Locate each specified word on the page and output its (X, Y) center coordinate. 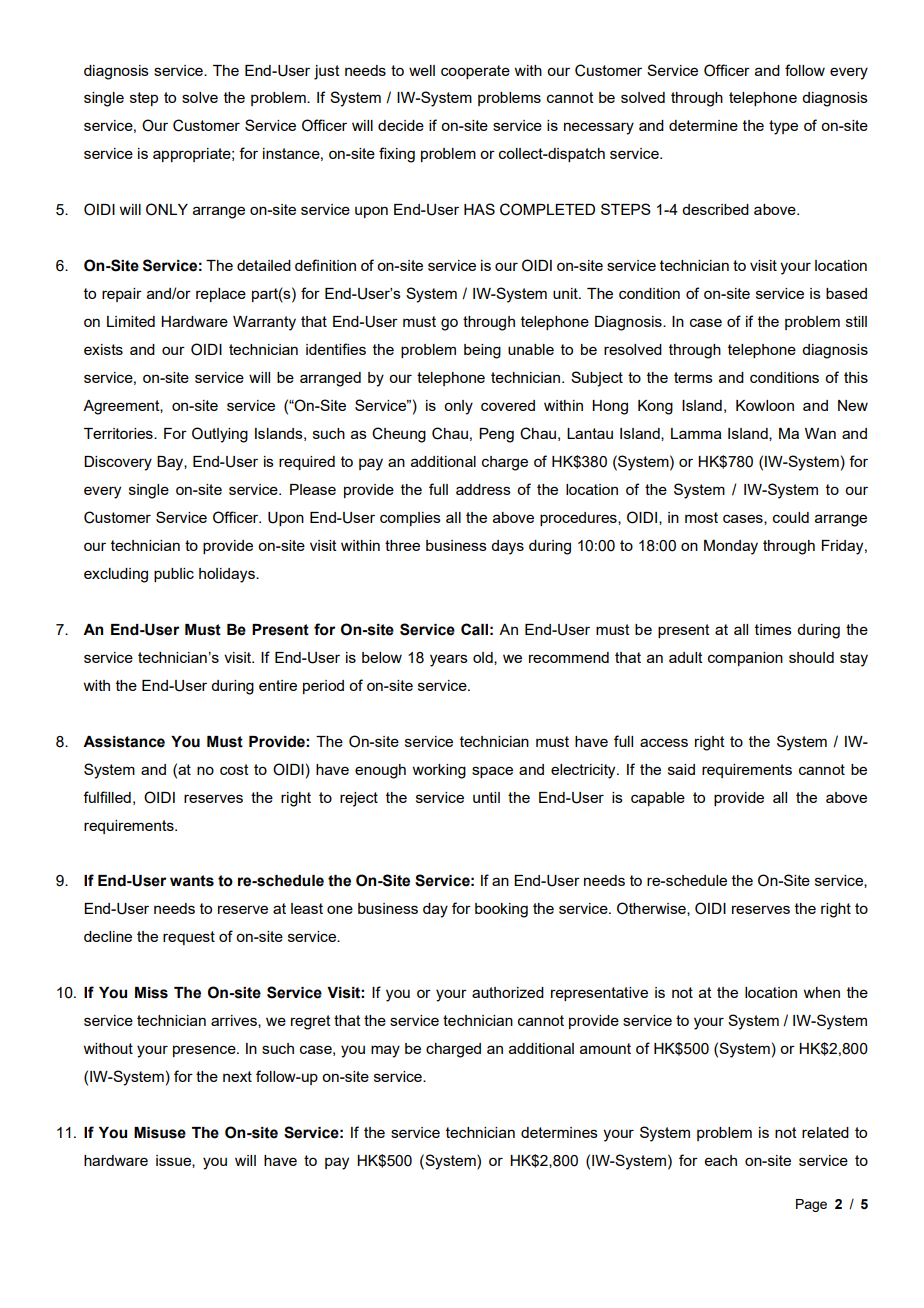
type (783, 127)
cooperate (475, 72)
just (327, 72)
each (721, 1160)
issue (174, 1161)
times (773, 629)
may (385, 1051)
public (174, 575)
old (484, 658)
